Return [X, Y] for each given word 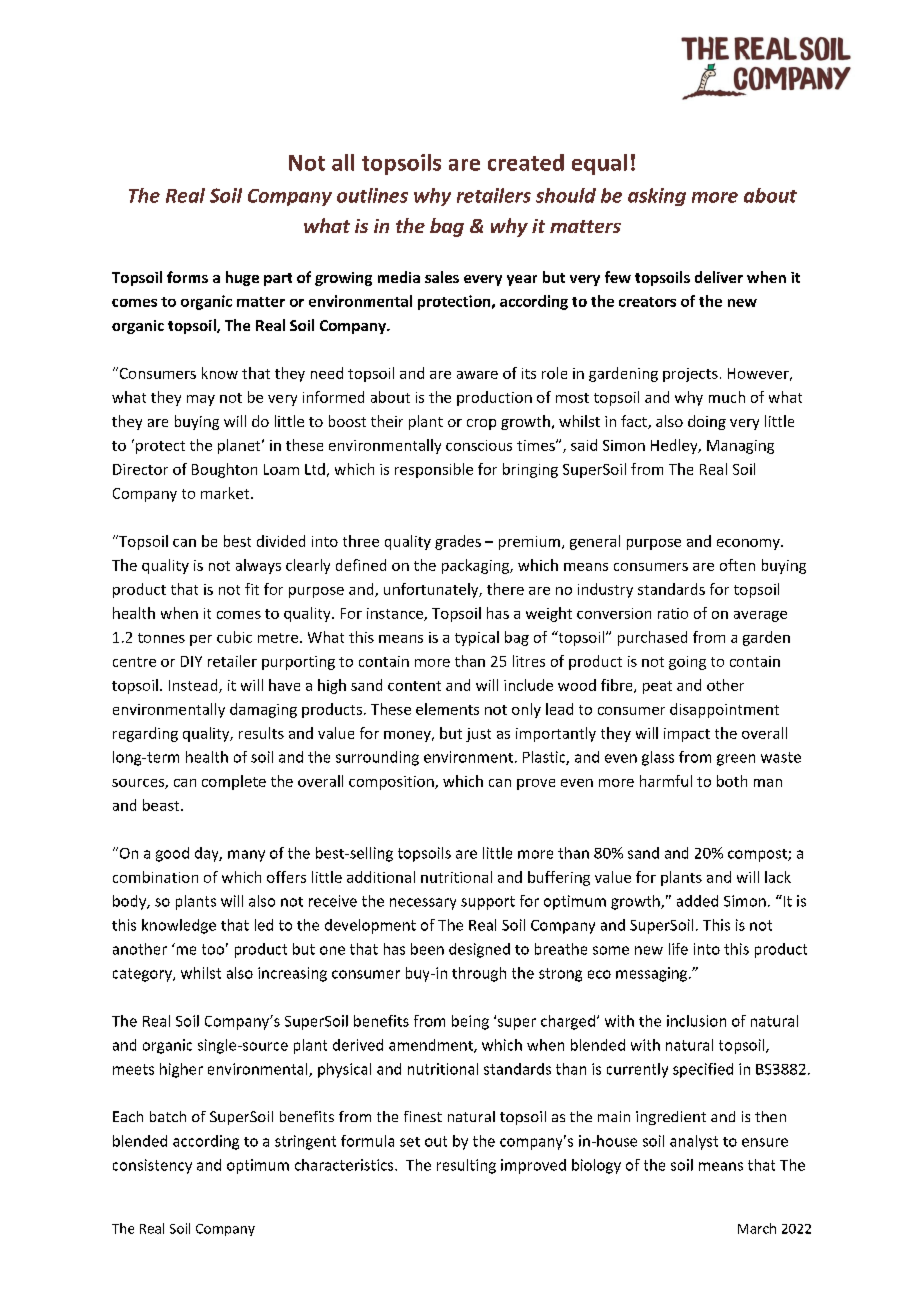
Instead [194, 686]
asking [657, 197]
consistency [152, 1166]
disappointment [724, 710]
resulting [466, 1166]
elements [447, 709]
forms [187, 277]
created [526, 162]
